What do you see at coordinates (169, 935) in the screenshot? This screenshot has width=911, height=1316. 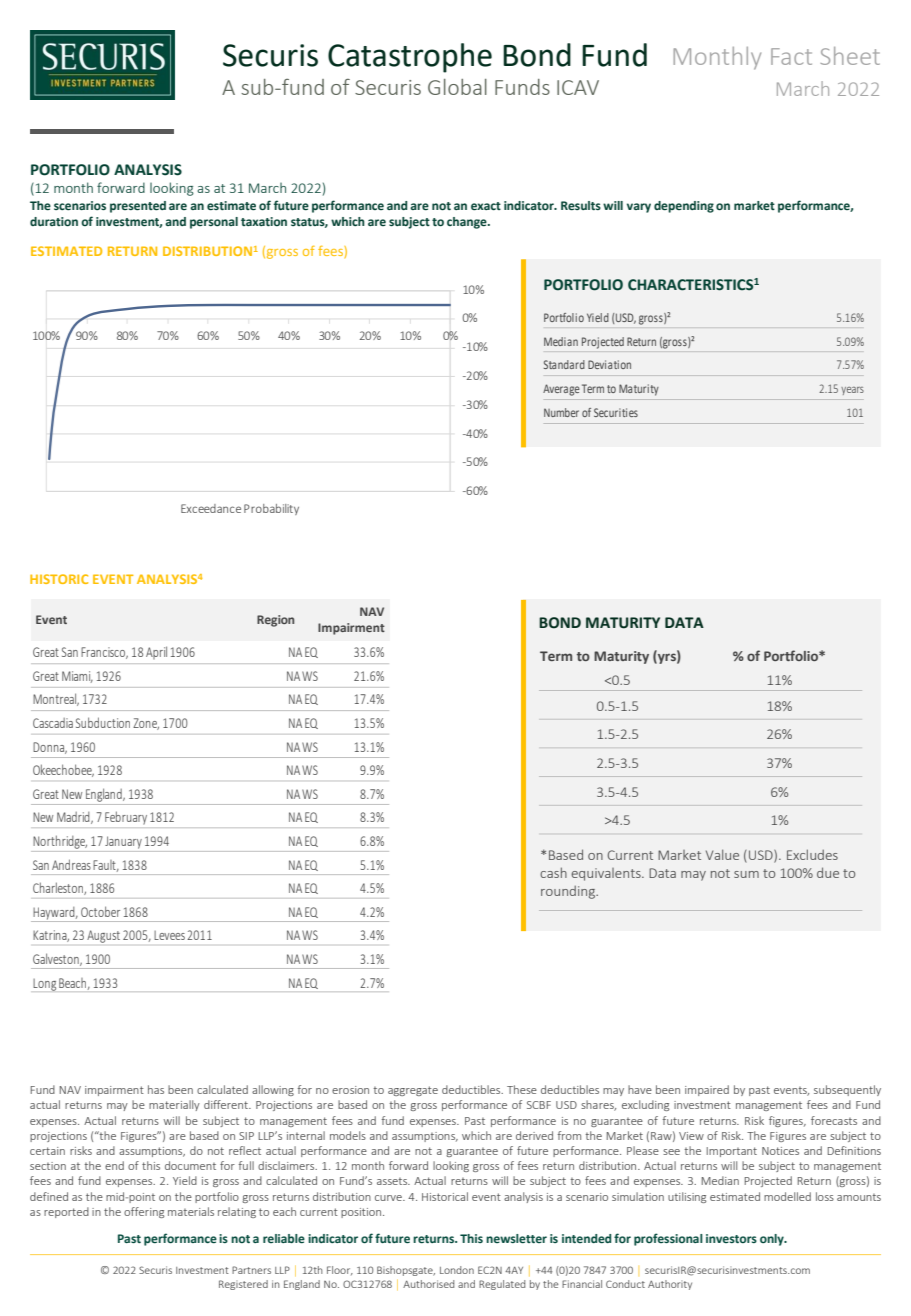 I see `Levees` at bounding box center [169, 935].
